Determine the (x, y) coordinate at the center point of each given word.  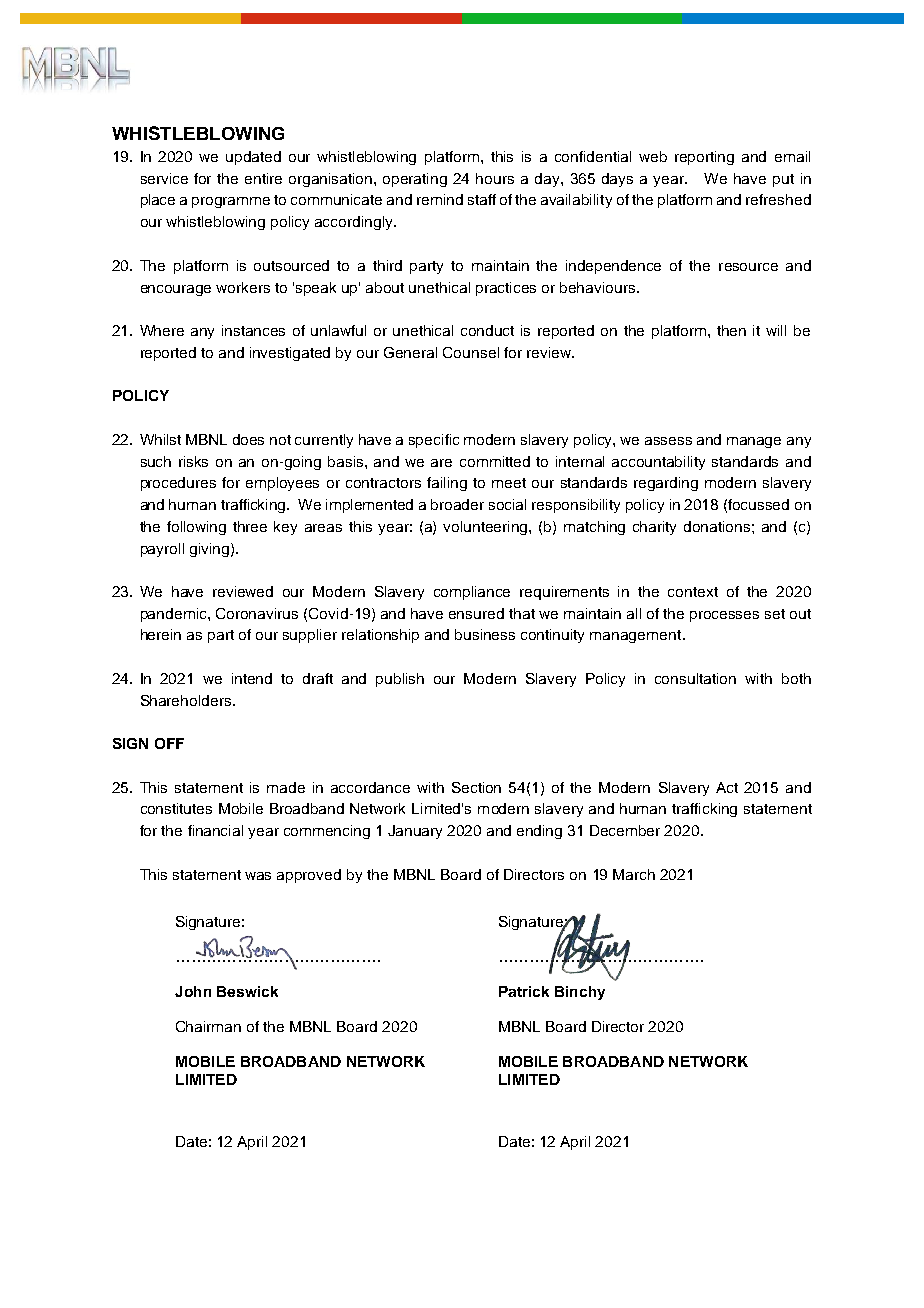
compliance (472, 593)
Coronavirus (257, 613)
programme (231, 202)
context (693, 592)
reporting (704, 158)
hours (495, 178)
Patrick (524, 991)
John (193, 991)
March (634, 874)
